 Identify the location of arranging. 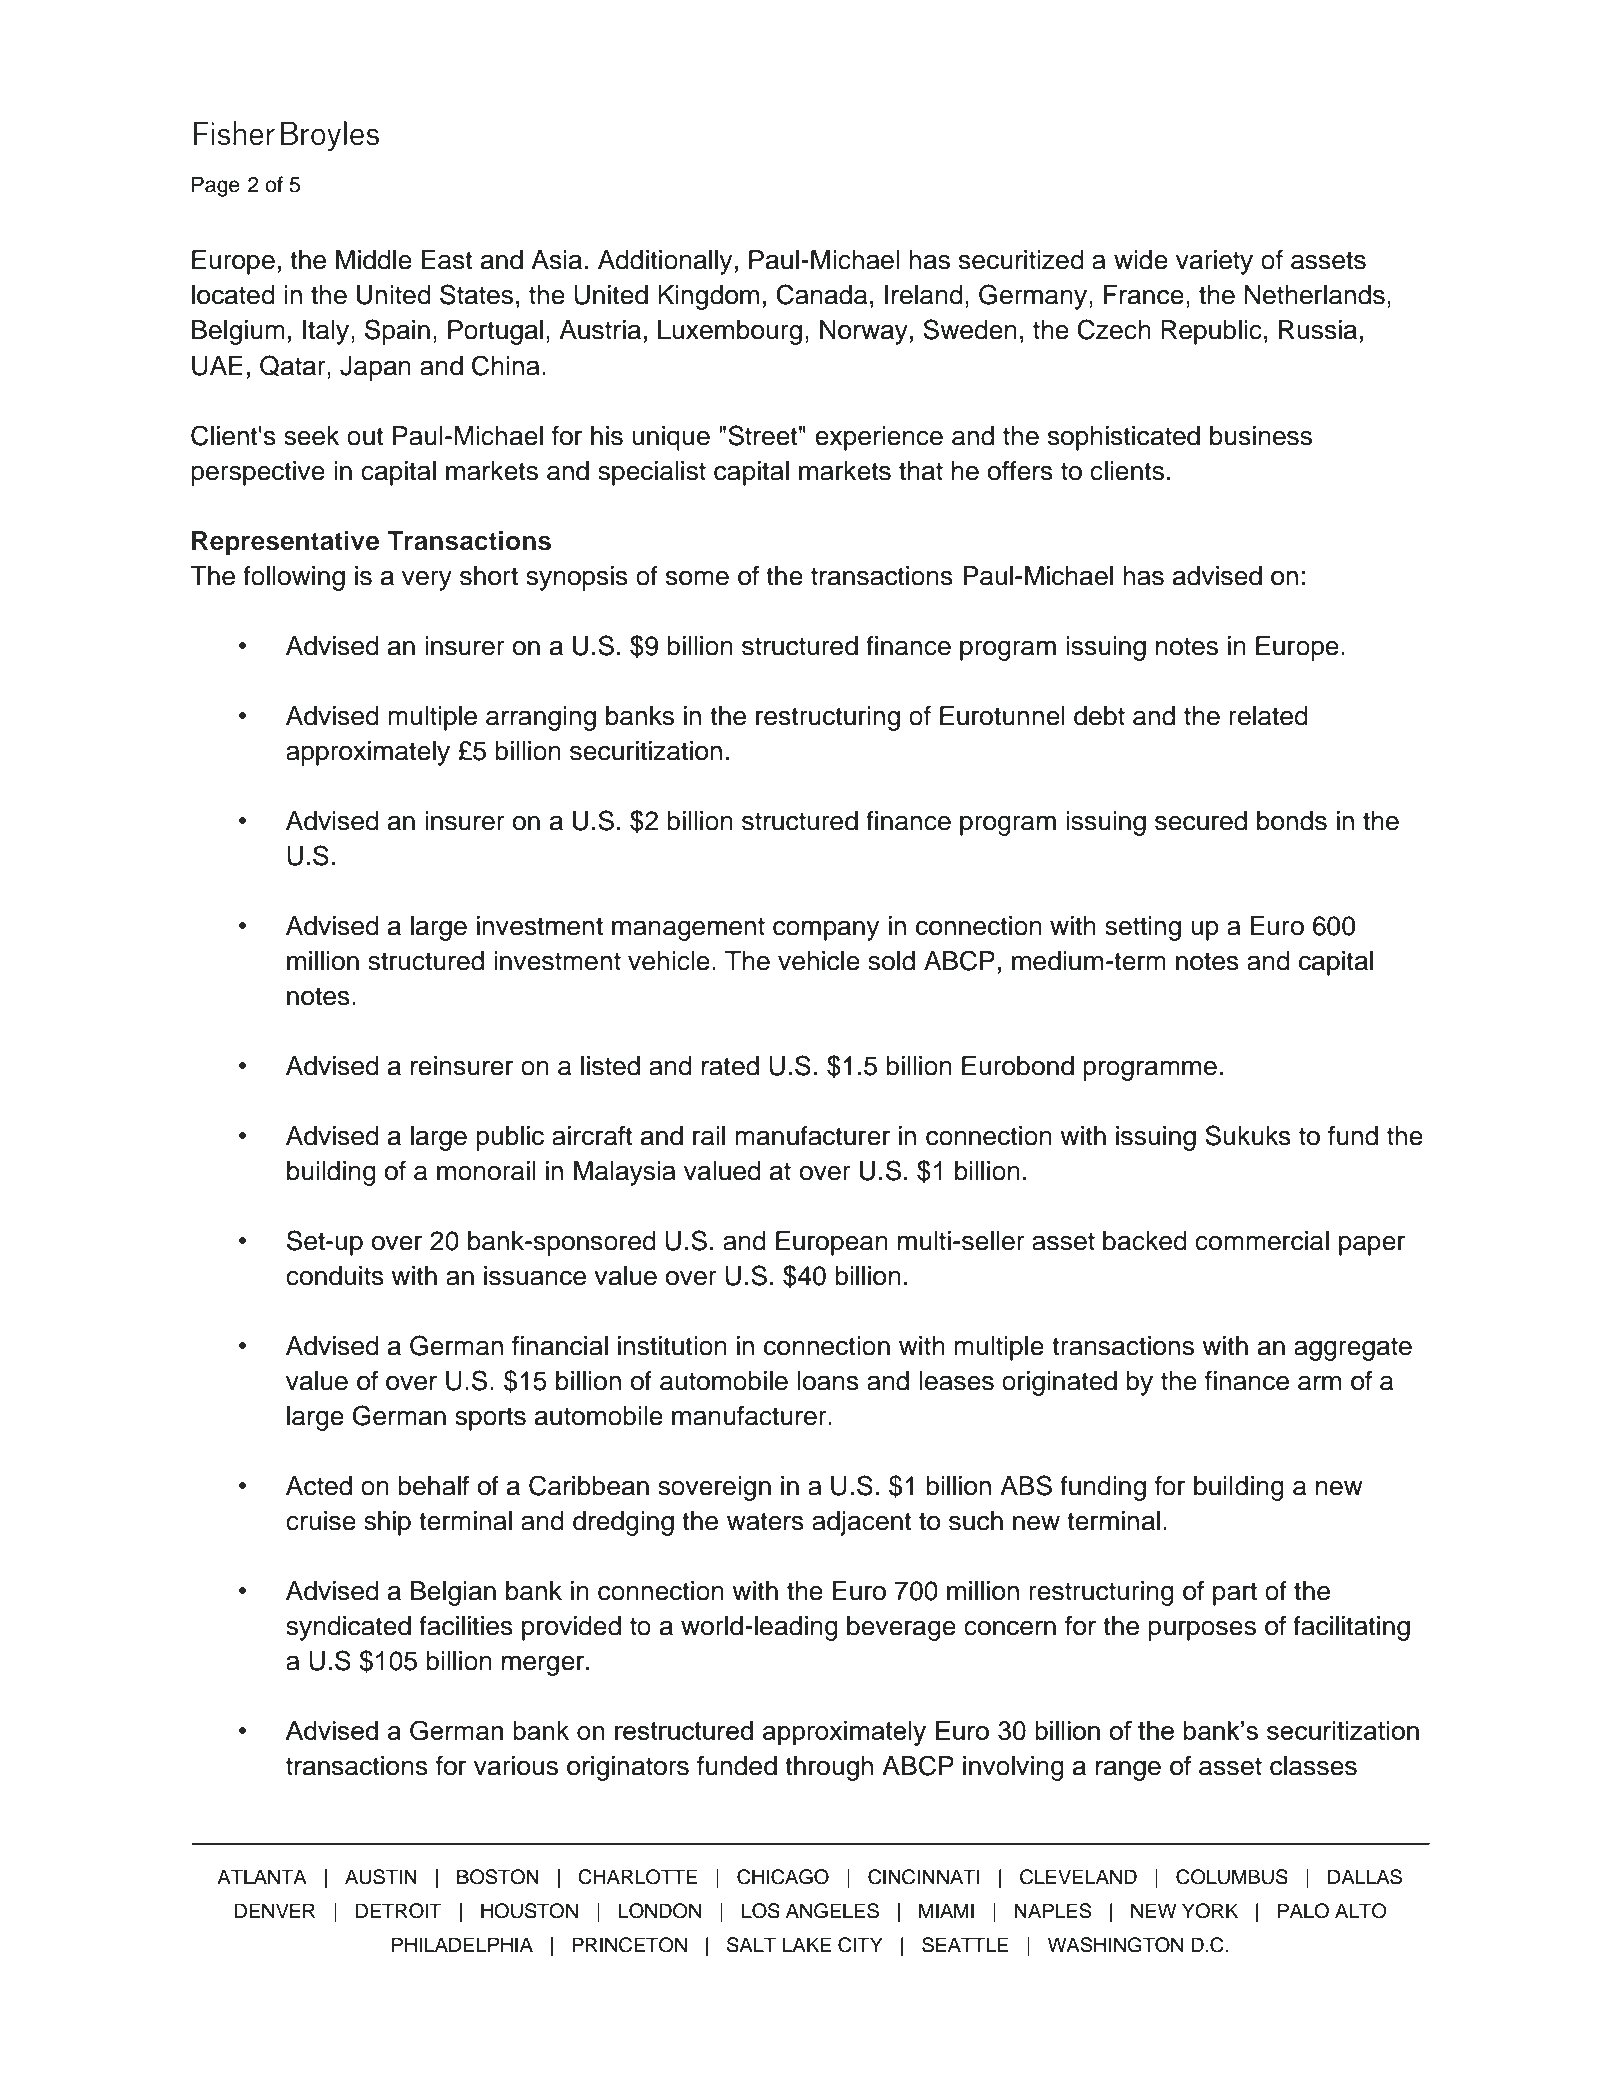
(541, 718).
